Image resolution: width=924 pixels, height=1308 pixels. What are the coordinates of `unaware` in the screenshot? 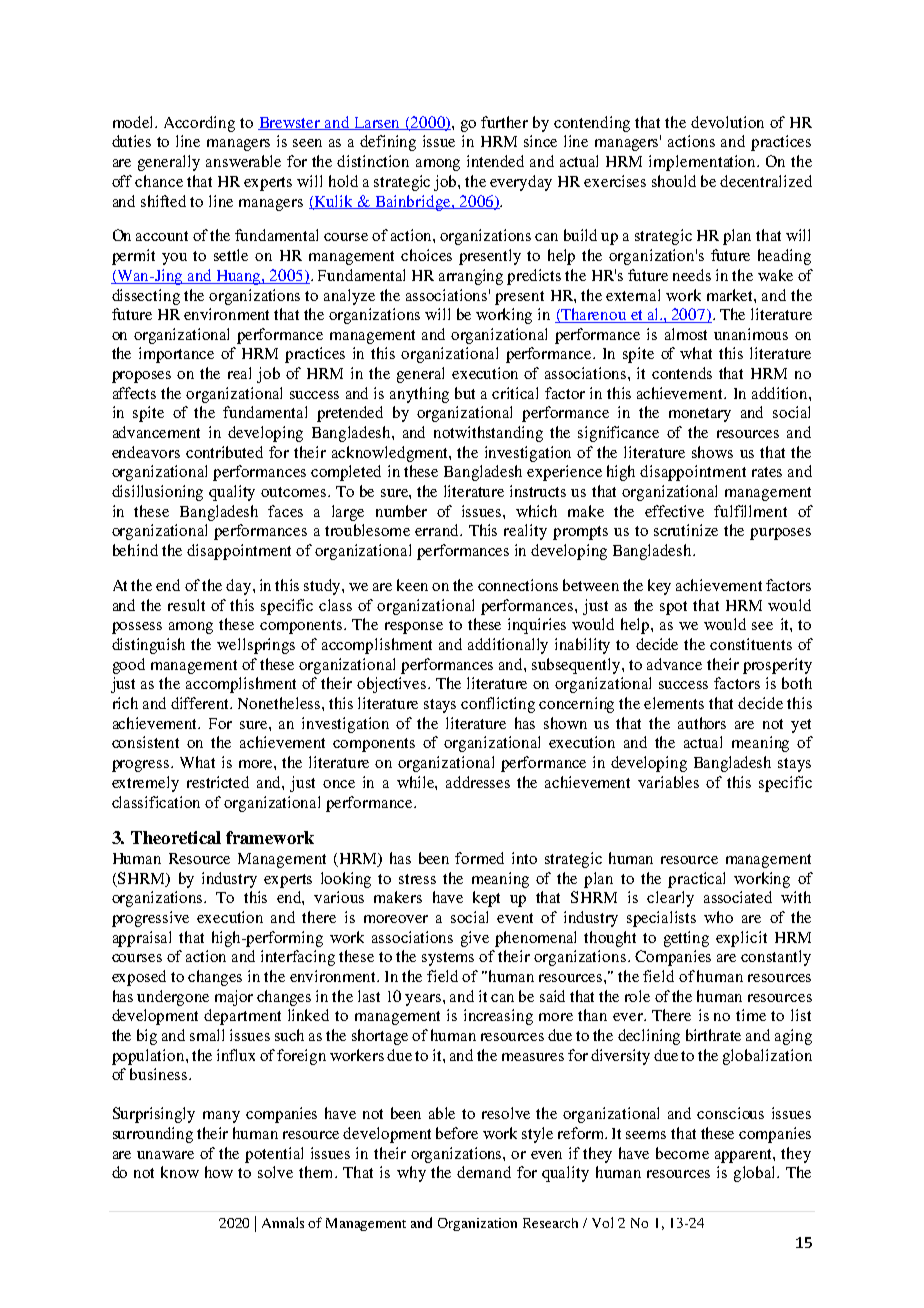 It's located at (165, 1155).
